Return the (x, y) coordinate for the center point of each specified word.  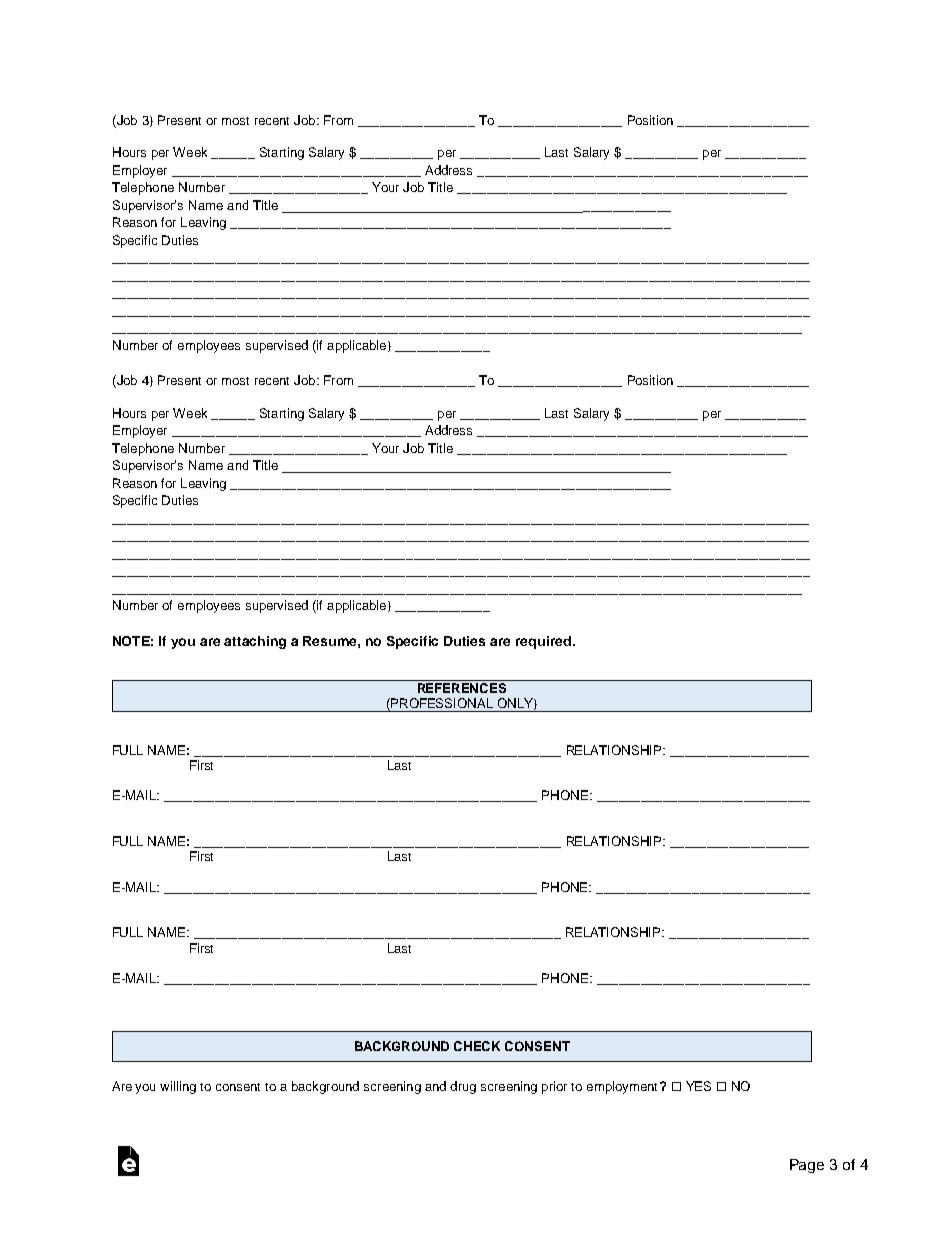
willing (178, 1087)
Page (807, 1166)
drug (463, 1087)
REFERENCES (462, 688)
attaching (255, 642)
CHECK (477, 1046)
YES (698, 1086)
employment (622, 1087)
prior (554, 1087)
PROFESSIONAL (442, 703)
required (543, 642)
